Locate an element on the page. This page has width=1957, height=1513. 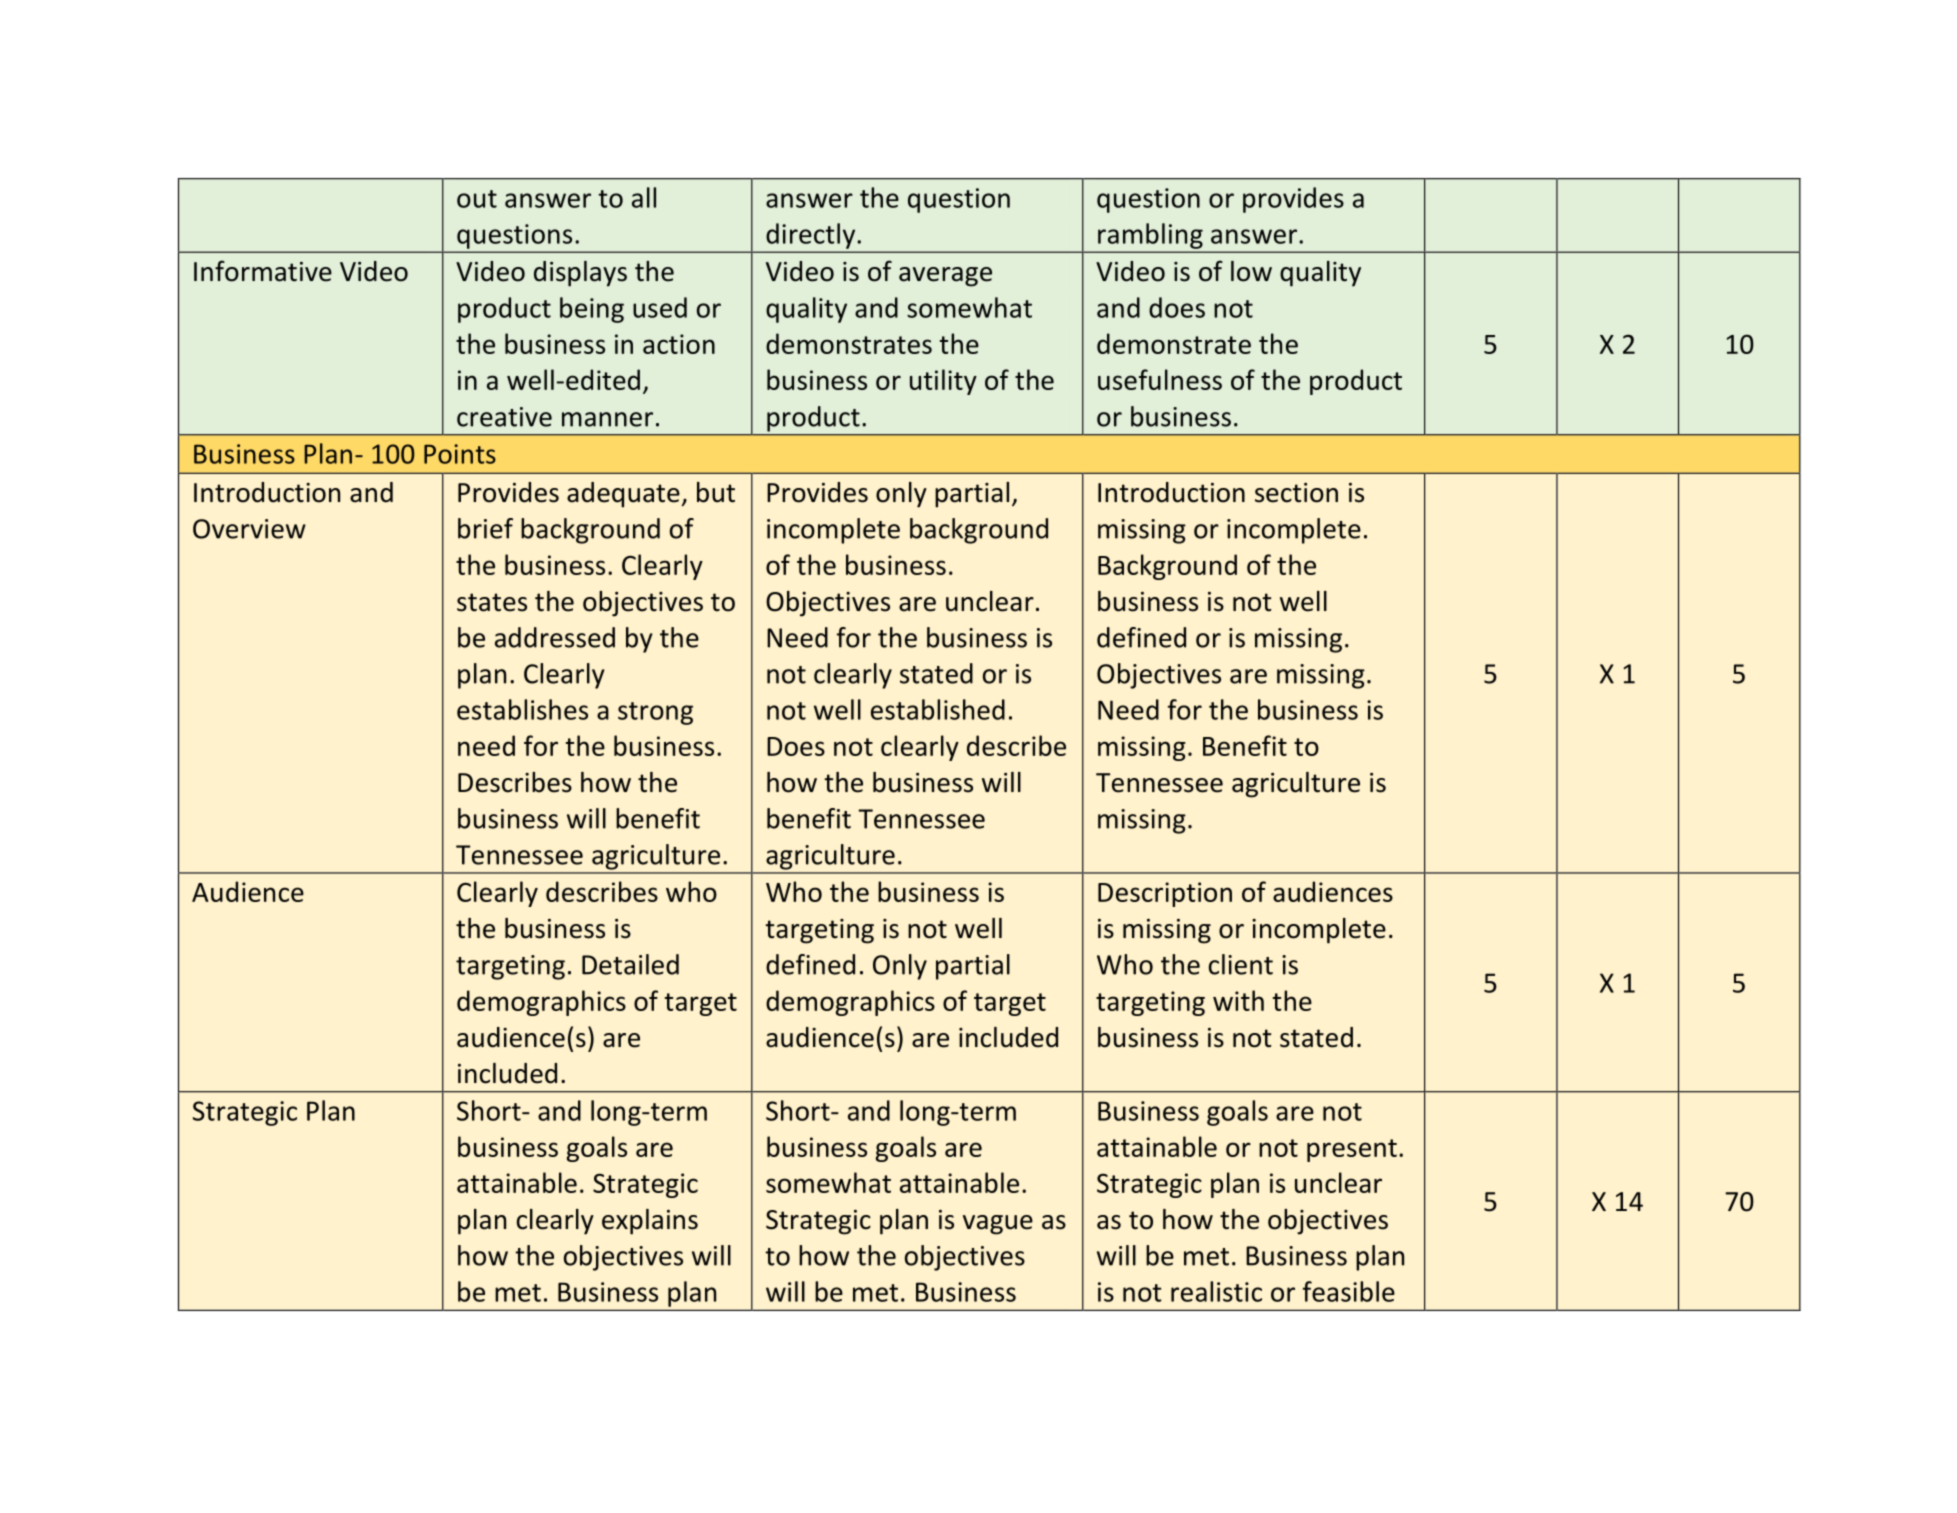
establishes is located at coordinates (522, 709).
